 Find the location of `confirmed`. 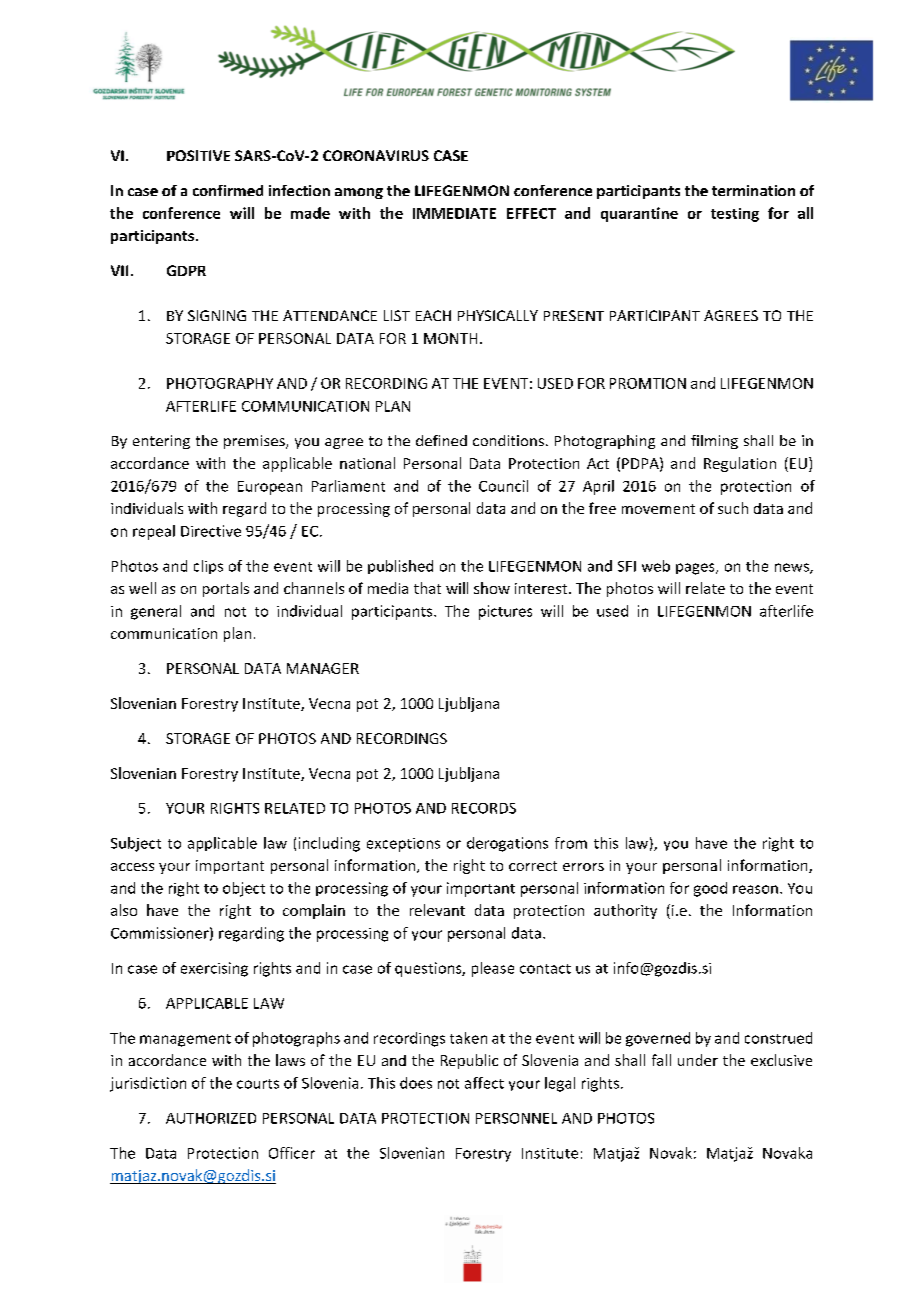

confirmed is located at coordinates (228, 190).
